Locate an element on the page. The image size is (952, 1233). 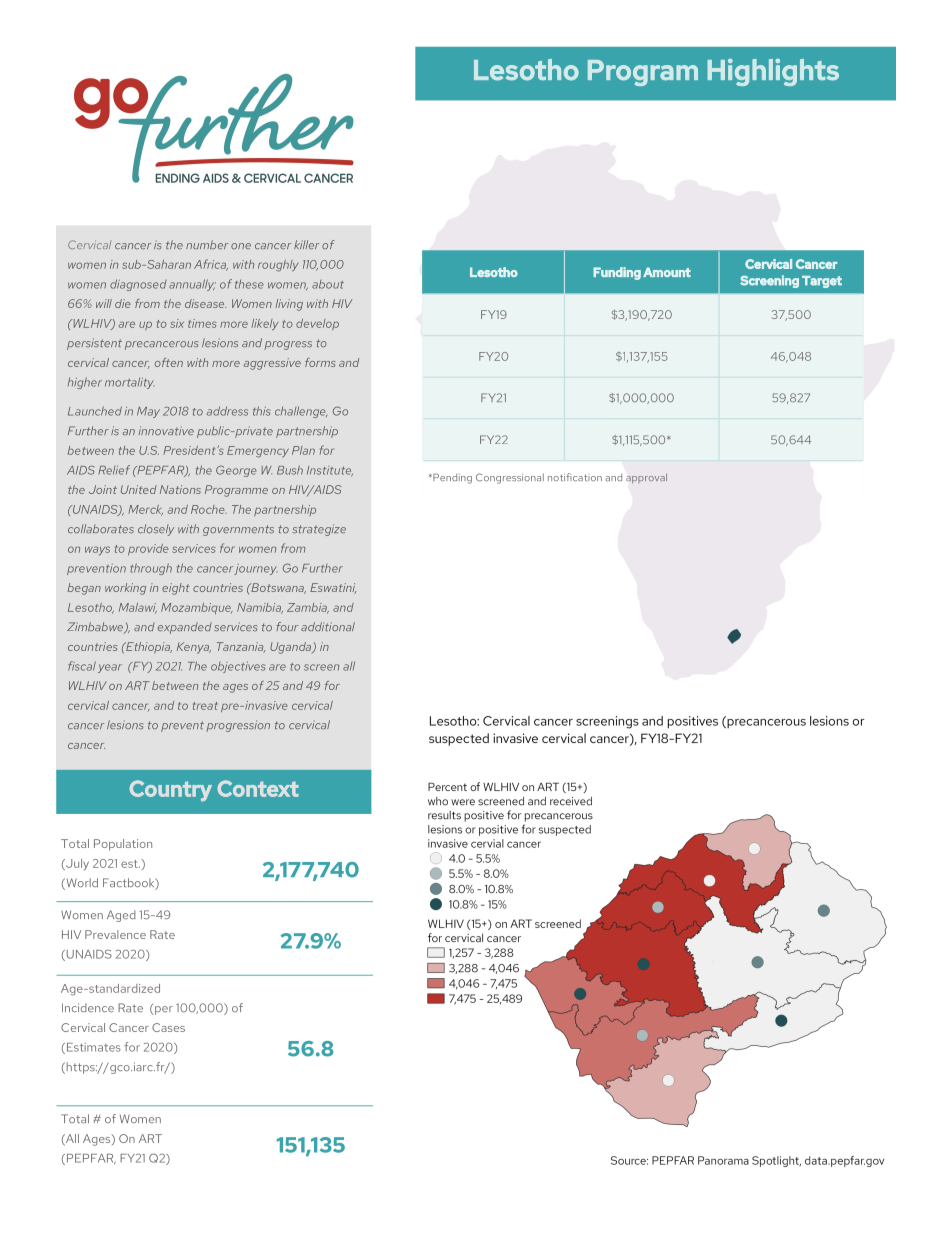
killer is located at coordinates (306, 244).
